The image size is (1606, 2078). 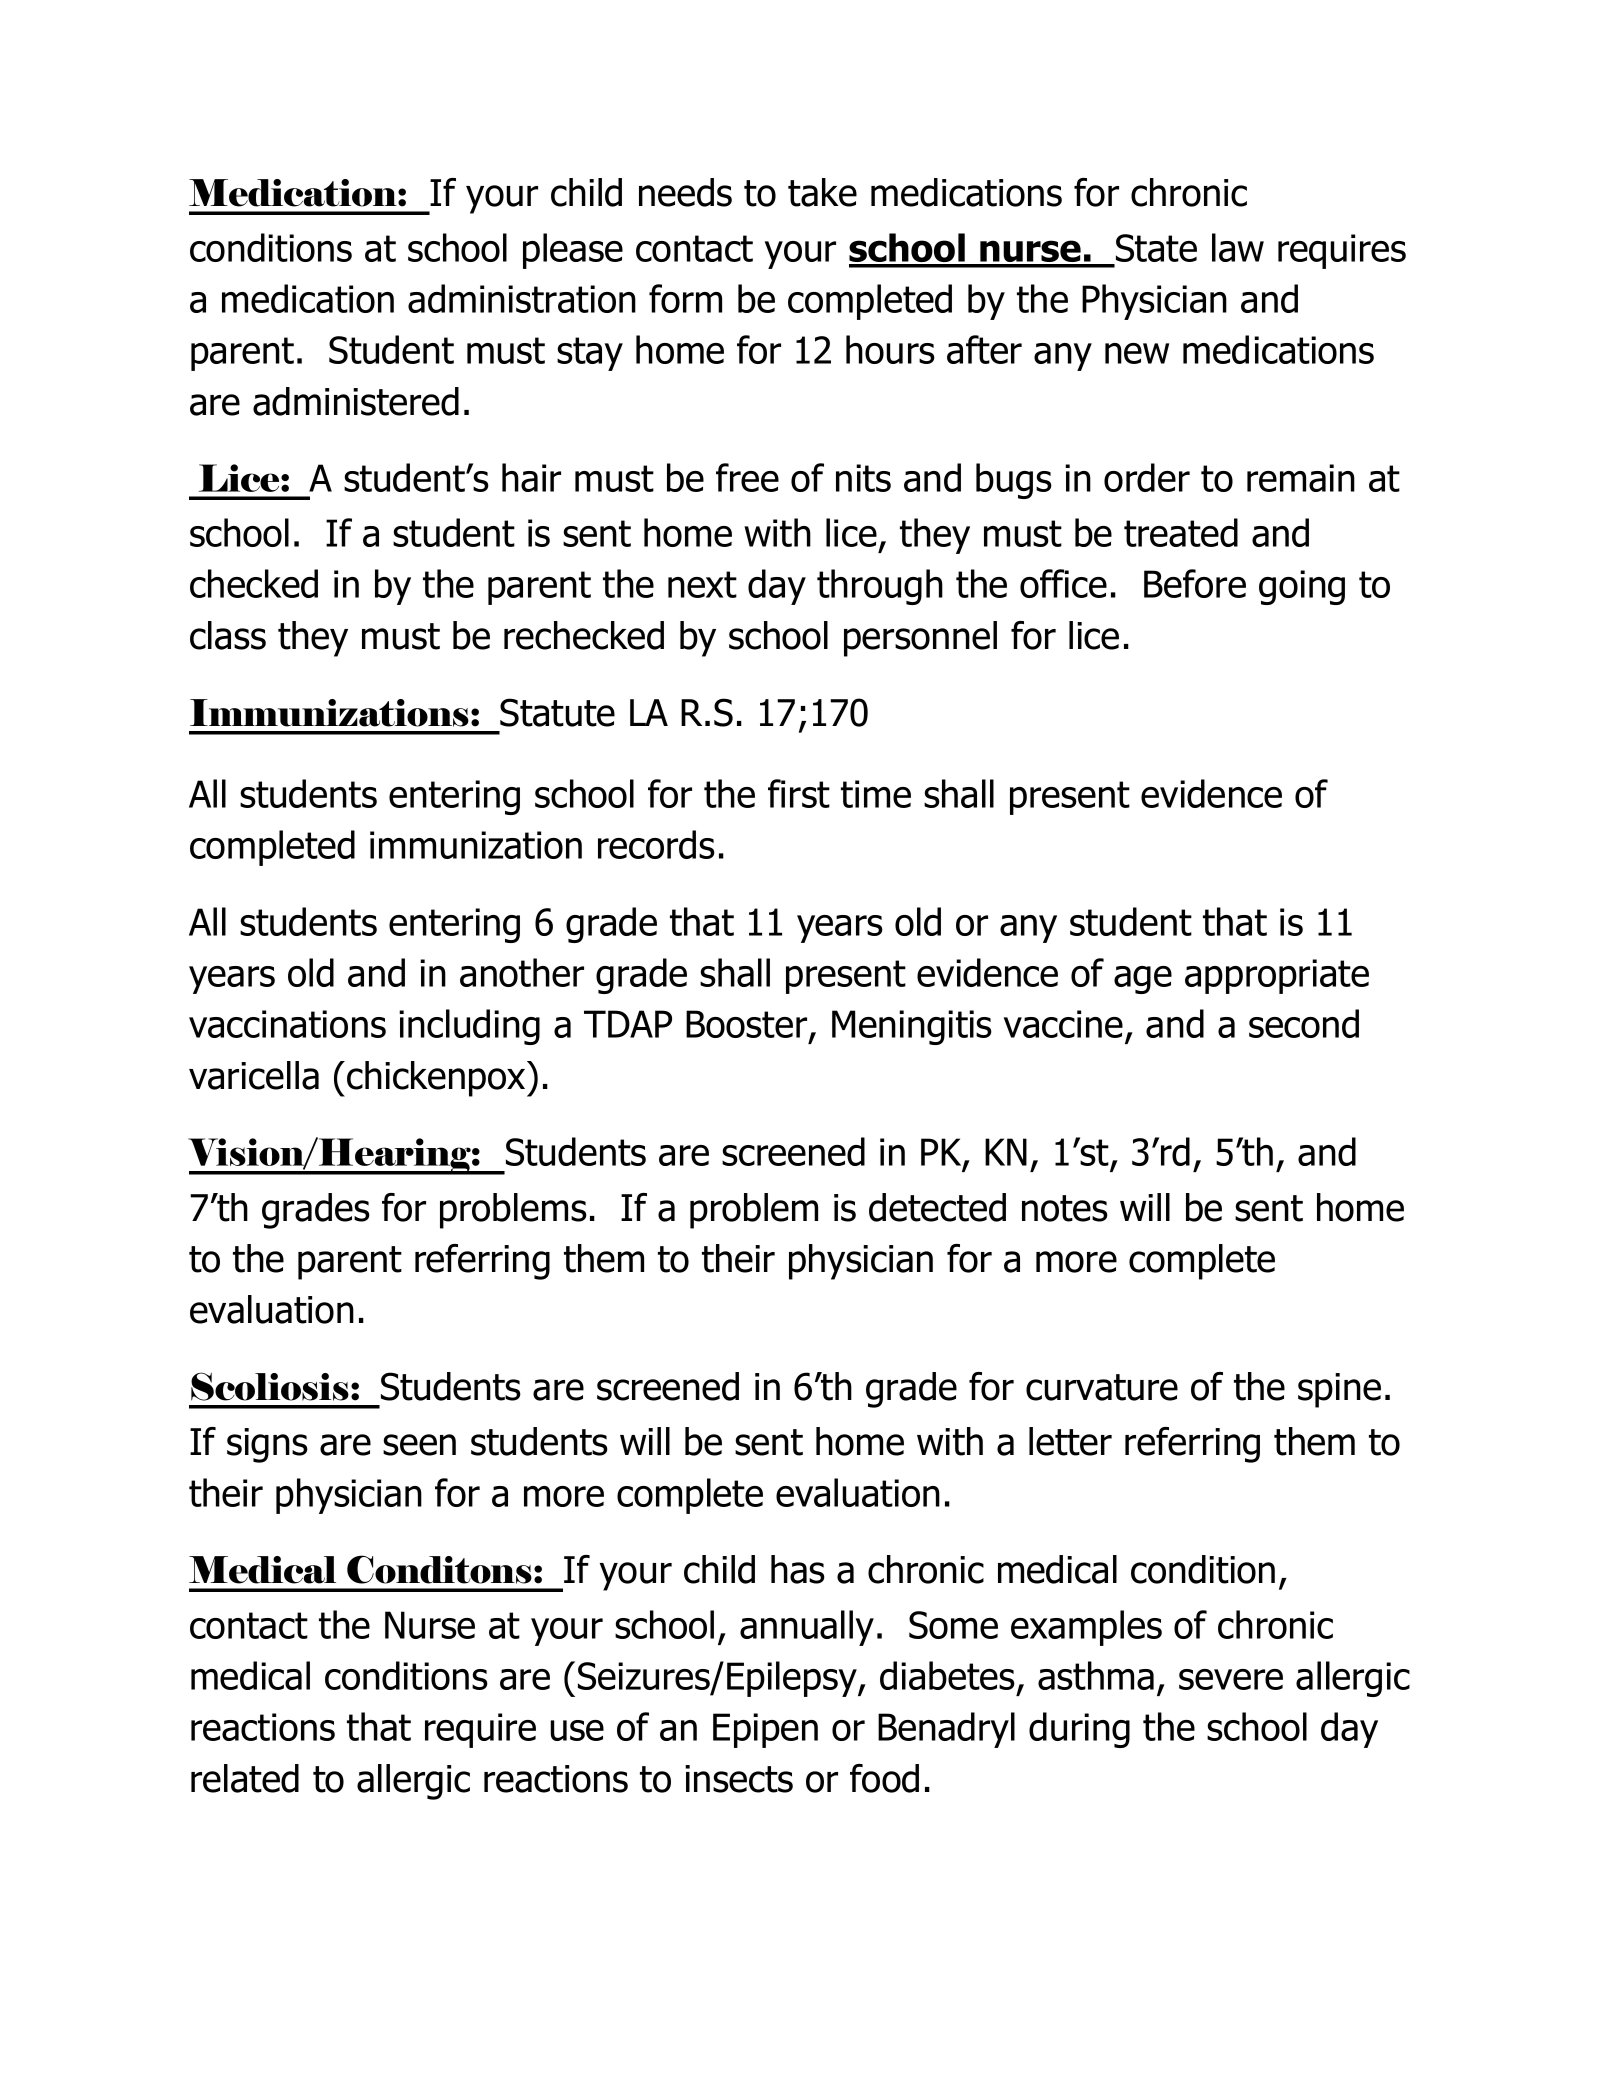 What do you see at coordinates (228, 635) in the screenshot?
I see `class` at bounding box center [228, 635].
